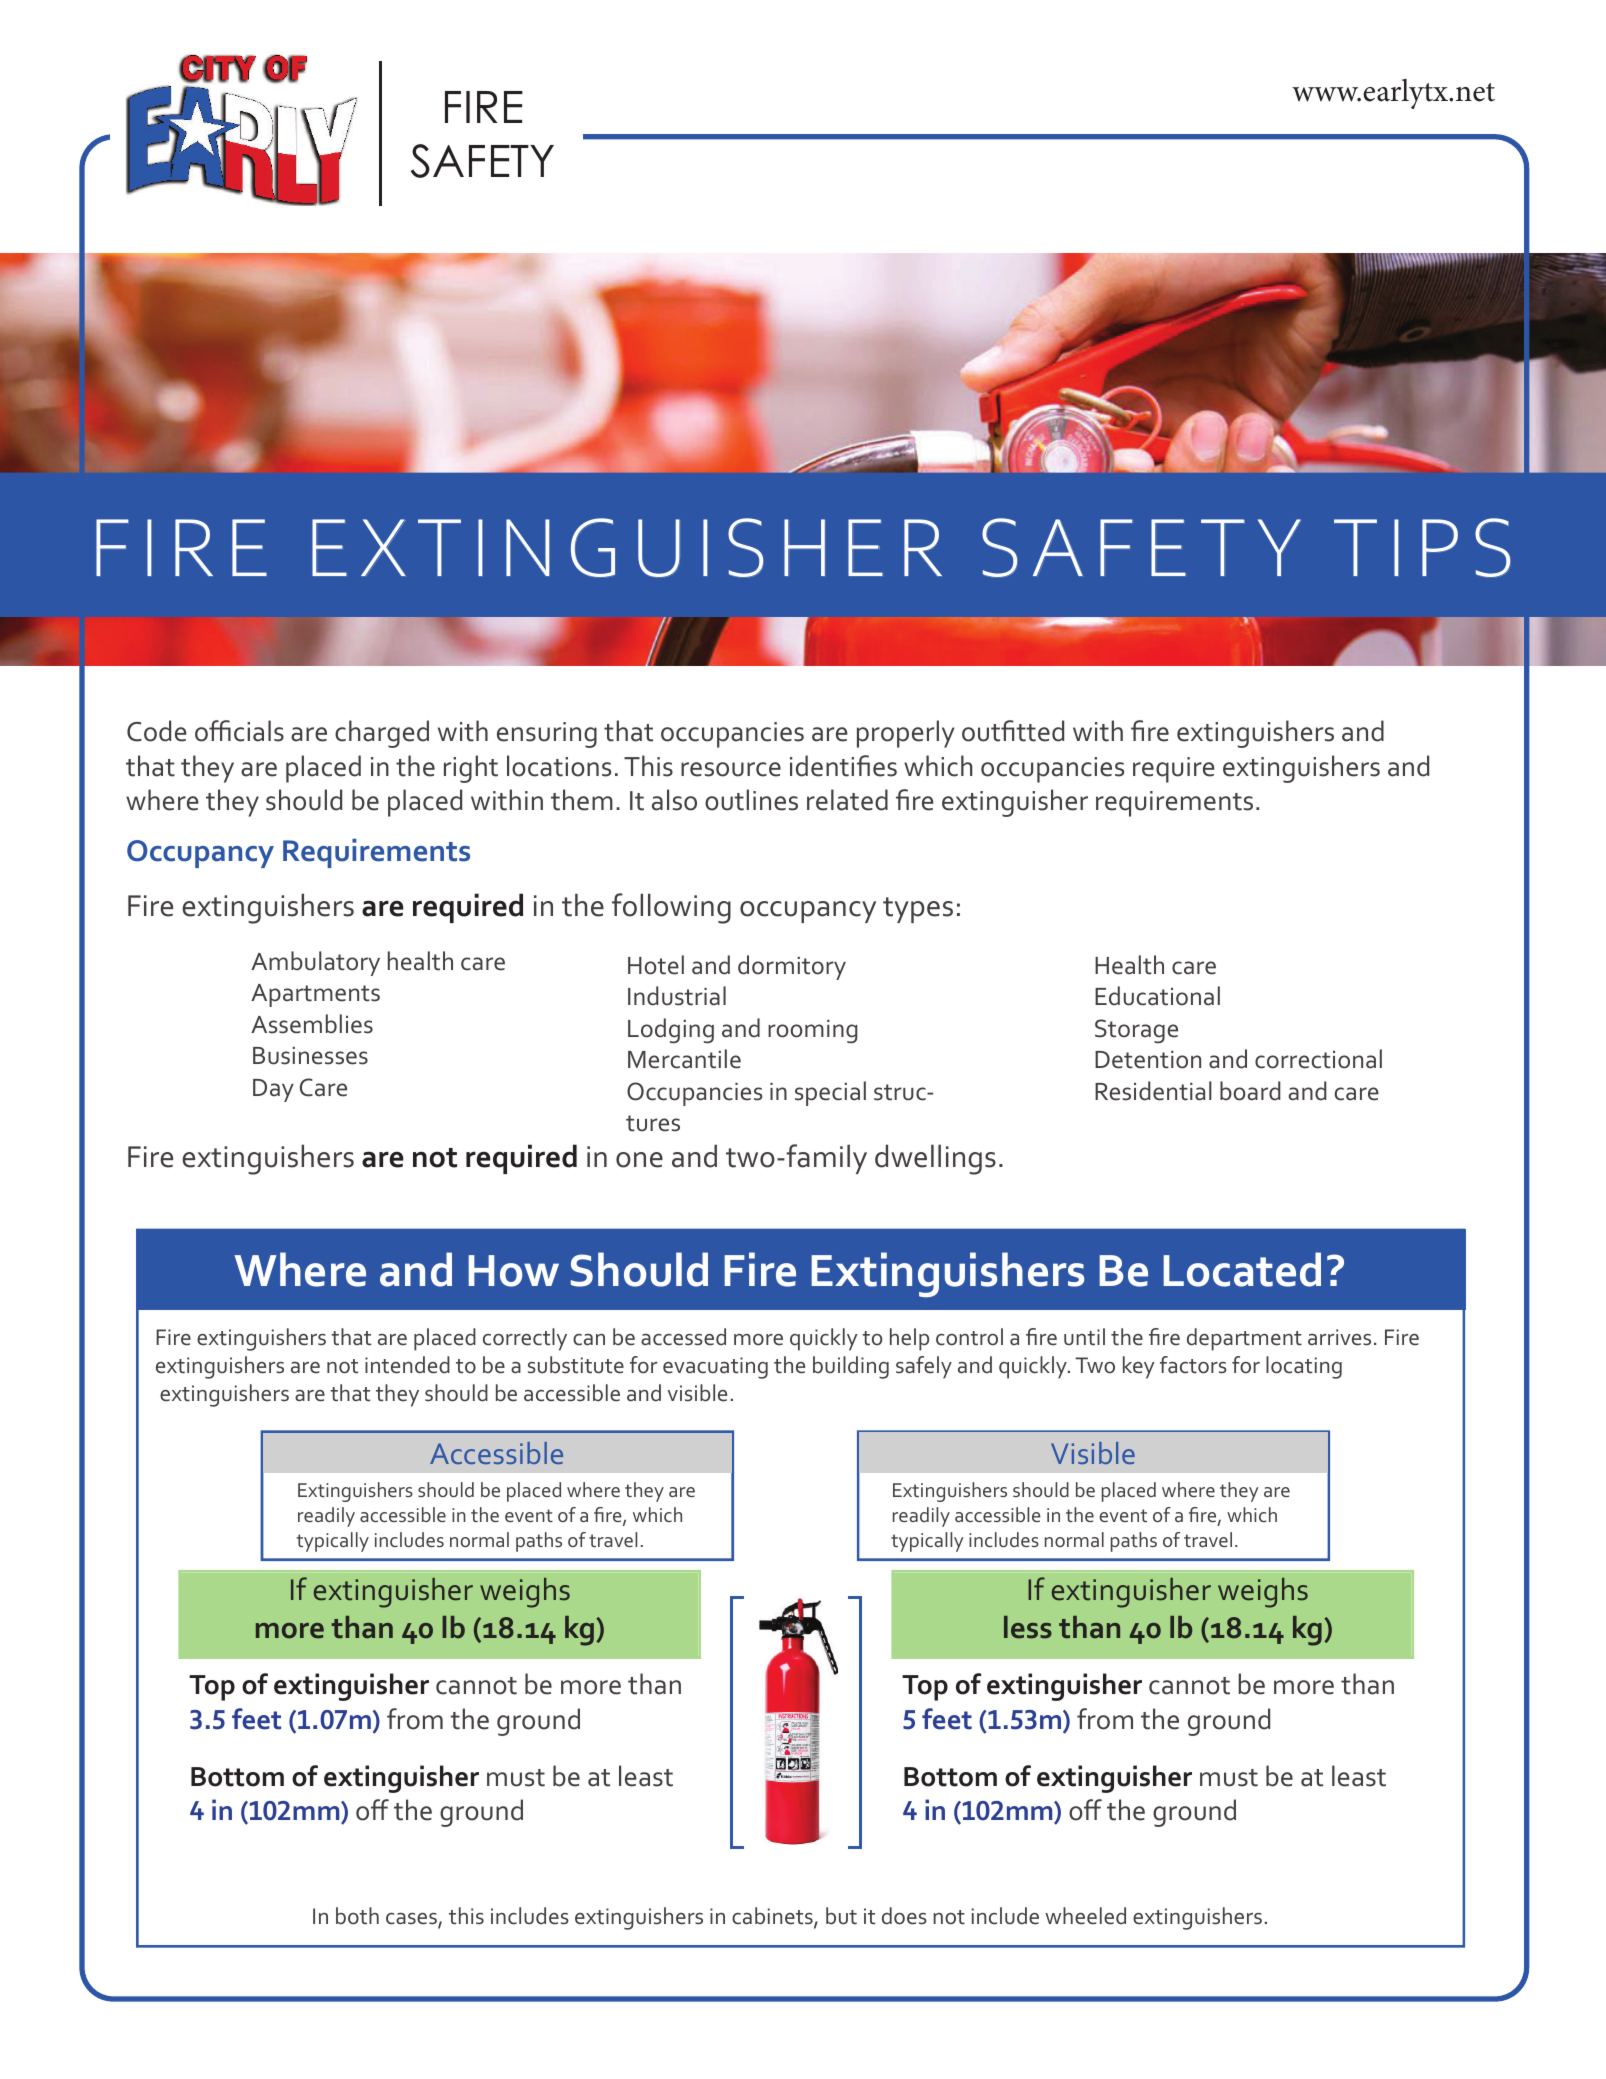  What do you see at coordinates (841, 1916) in the image?
I see `but` at bounding box center [841, 1916].
